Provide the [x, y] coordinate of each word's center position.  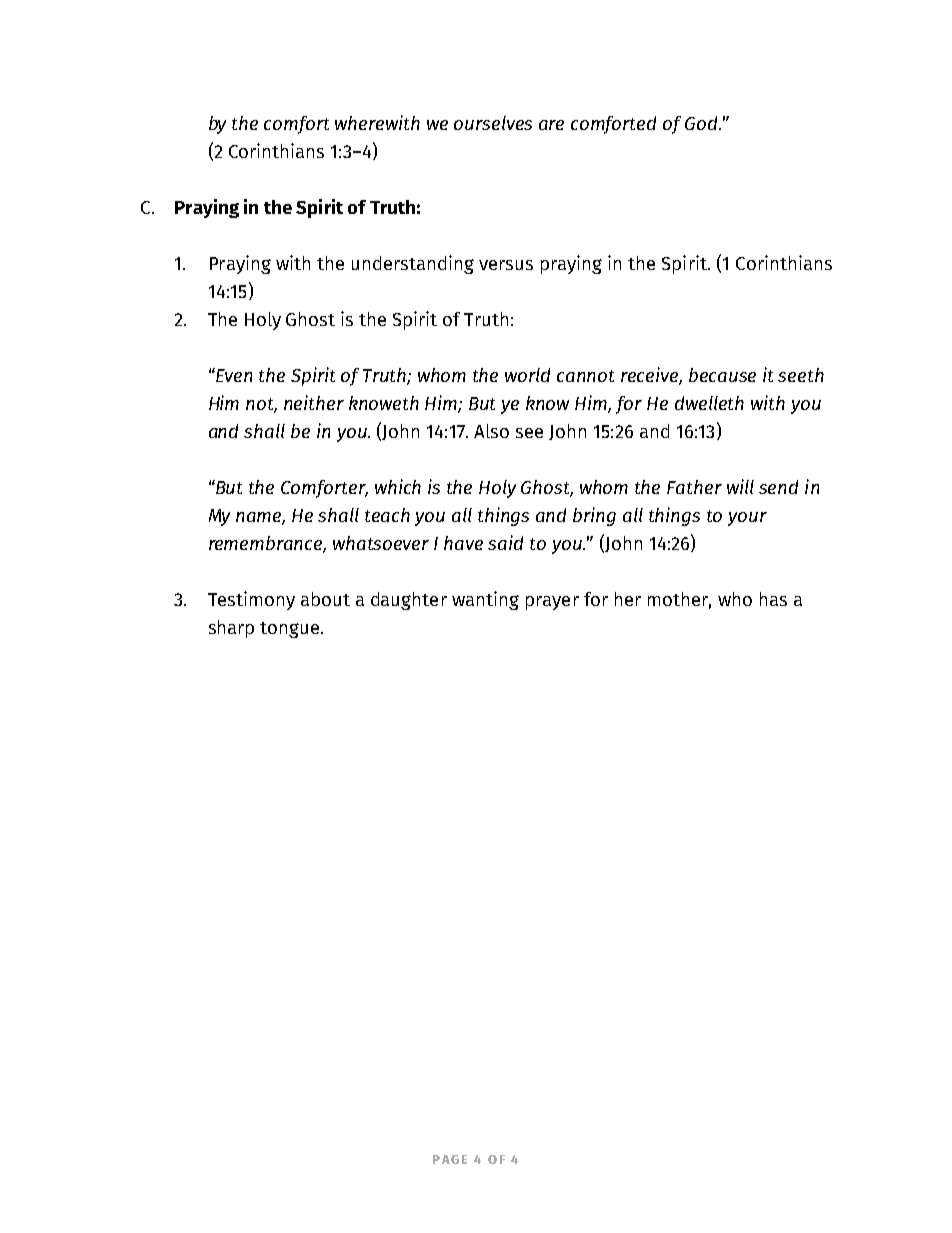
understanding [413, 264]
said [505, 542]
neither [314, 402]
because [722, 375]
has [773, 599]
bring [594, 516]
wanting [485, 600]
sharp [231, 629]
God [702, 123]
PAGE [450, 1159]
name [260, 518]
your [747, 519]
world [527, 375]
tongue [289, 630]
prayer [552, 603]
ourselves [493, 123]
